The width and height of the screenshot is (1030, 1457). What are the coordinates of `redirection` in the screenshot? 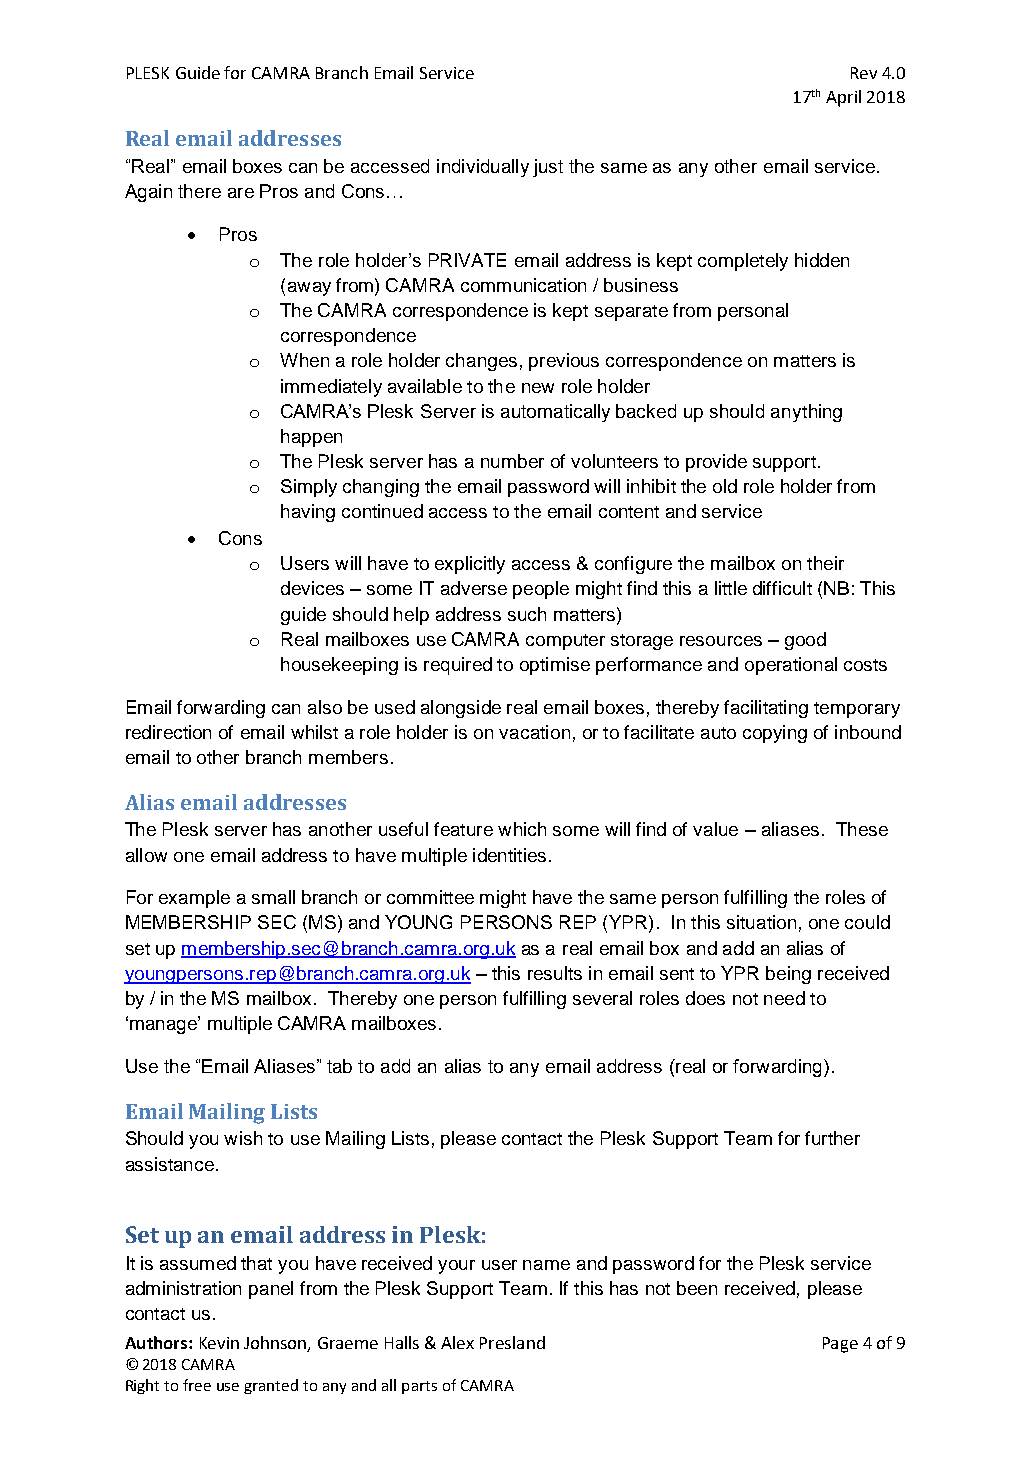 It's located at (168, 732).
